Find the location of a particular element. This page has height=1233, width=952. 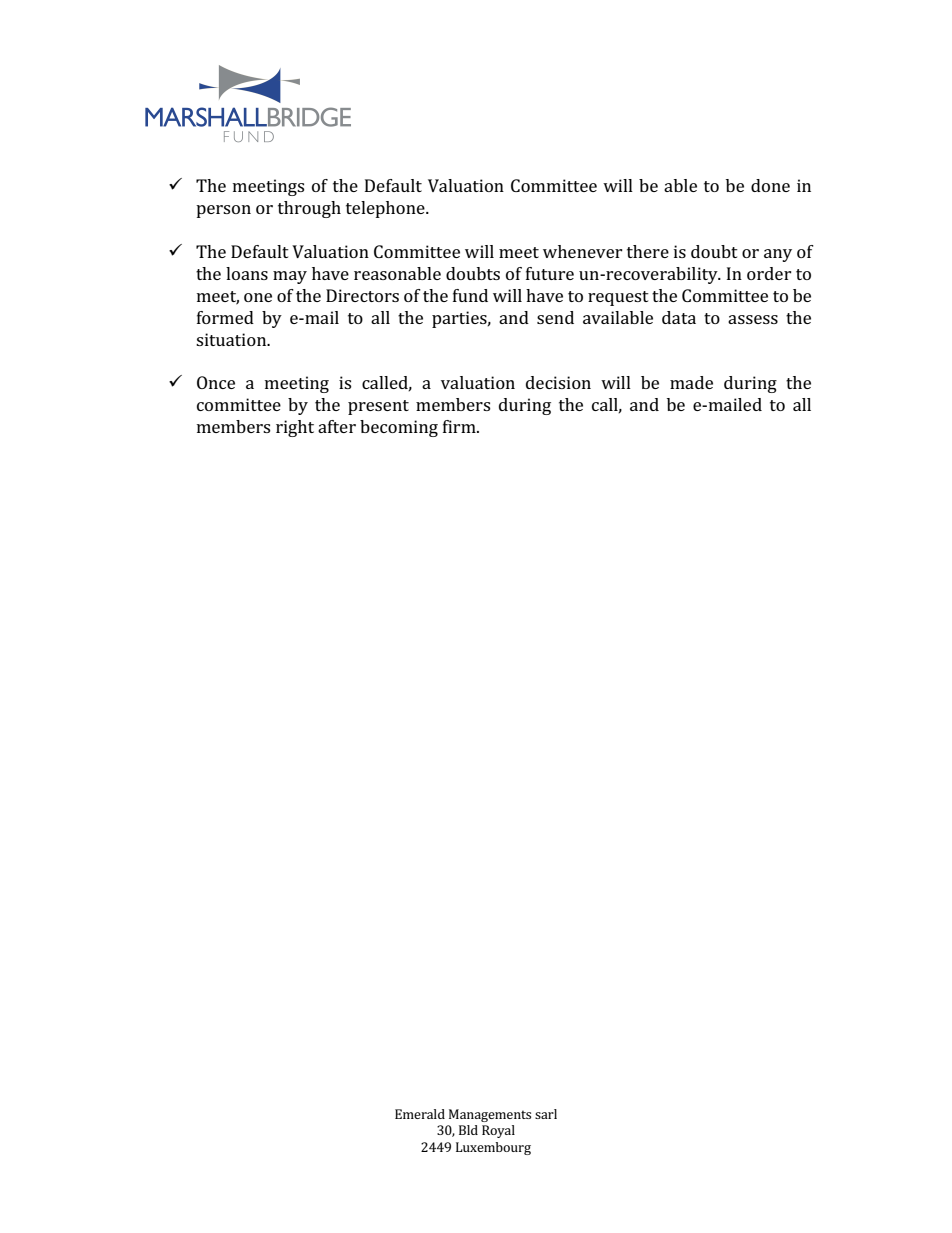

through is located at coordinates (309, 209).
